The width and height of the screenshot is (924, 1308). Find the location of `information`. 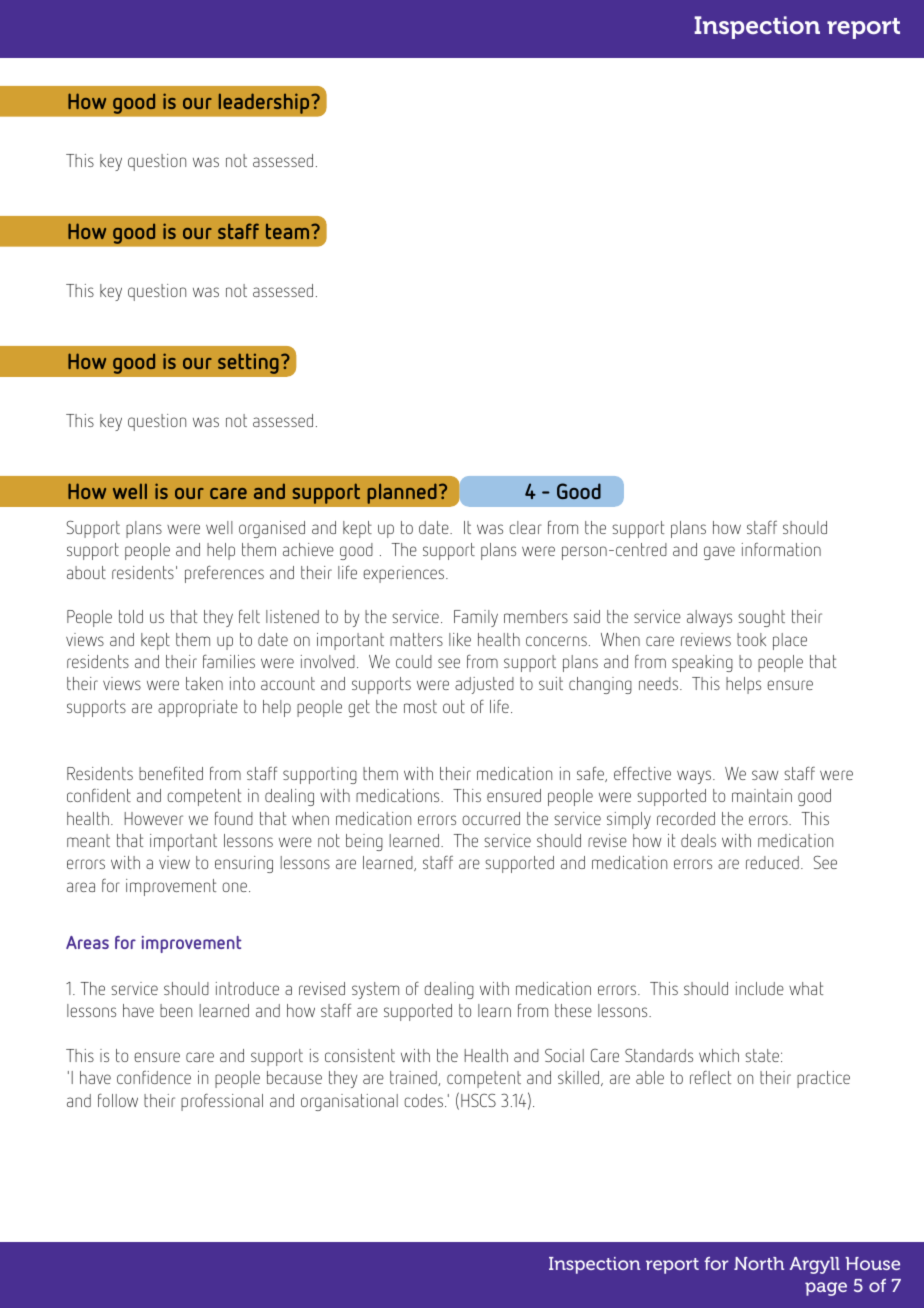

information is located at coordinates (781, 549).
